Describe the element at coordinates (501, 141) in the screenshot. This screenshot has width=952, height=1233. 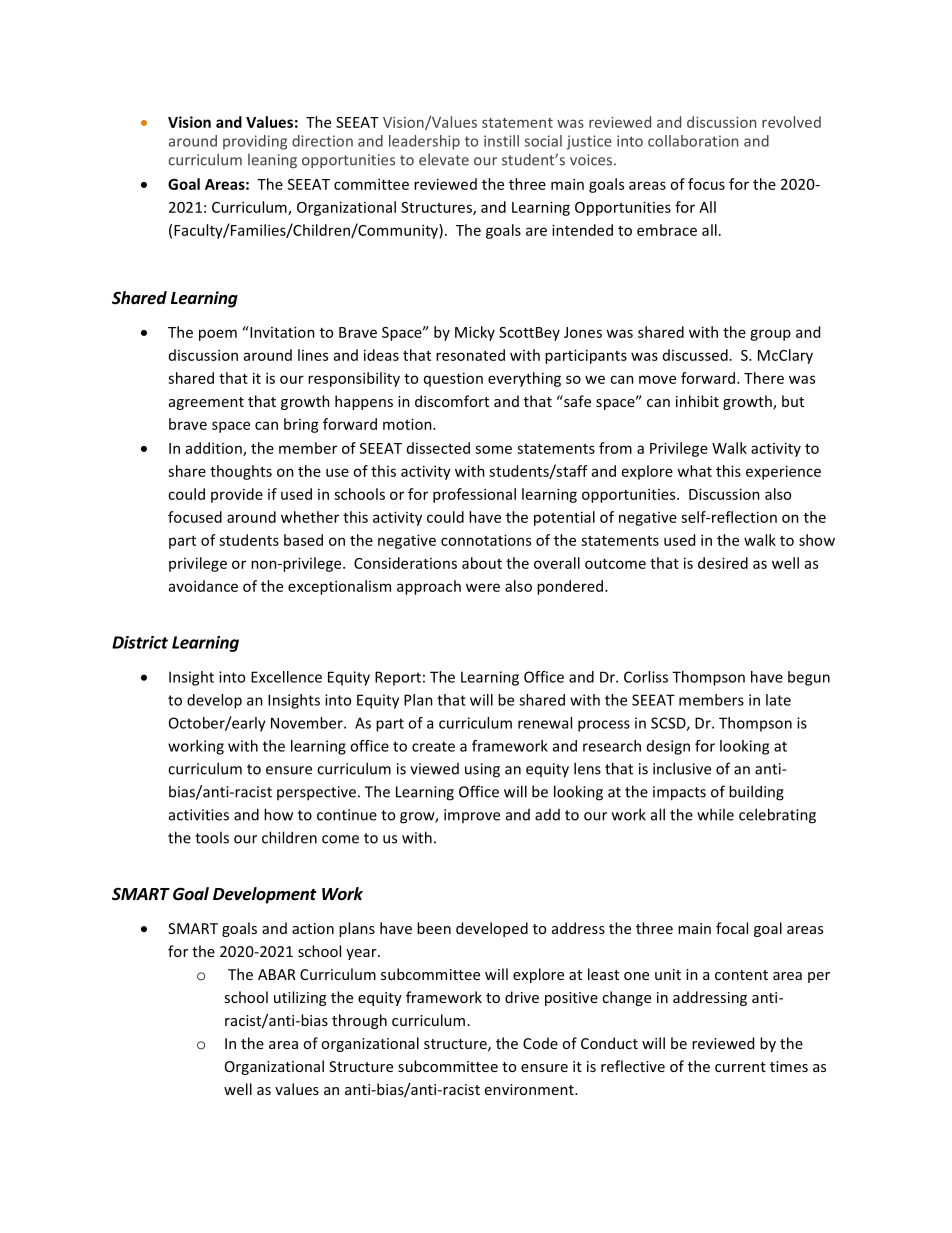
I see `instill` at that location.
